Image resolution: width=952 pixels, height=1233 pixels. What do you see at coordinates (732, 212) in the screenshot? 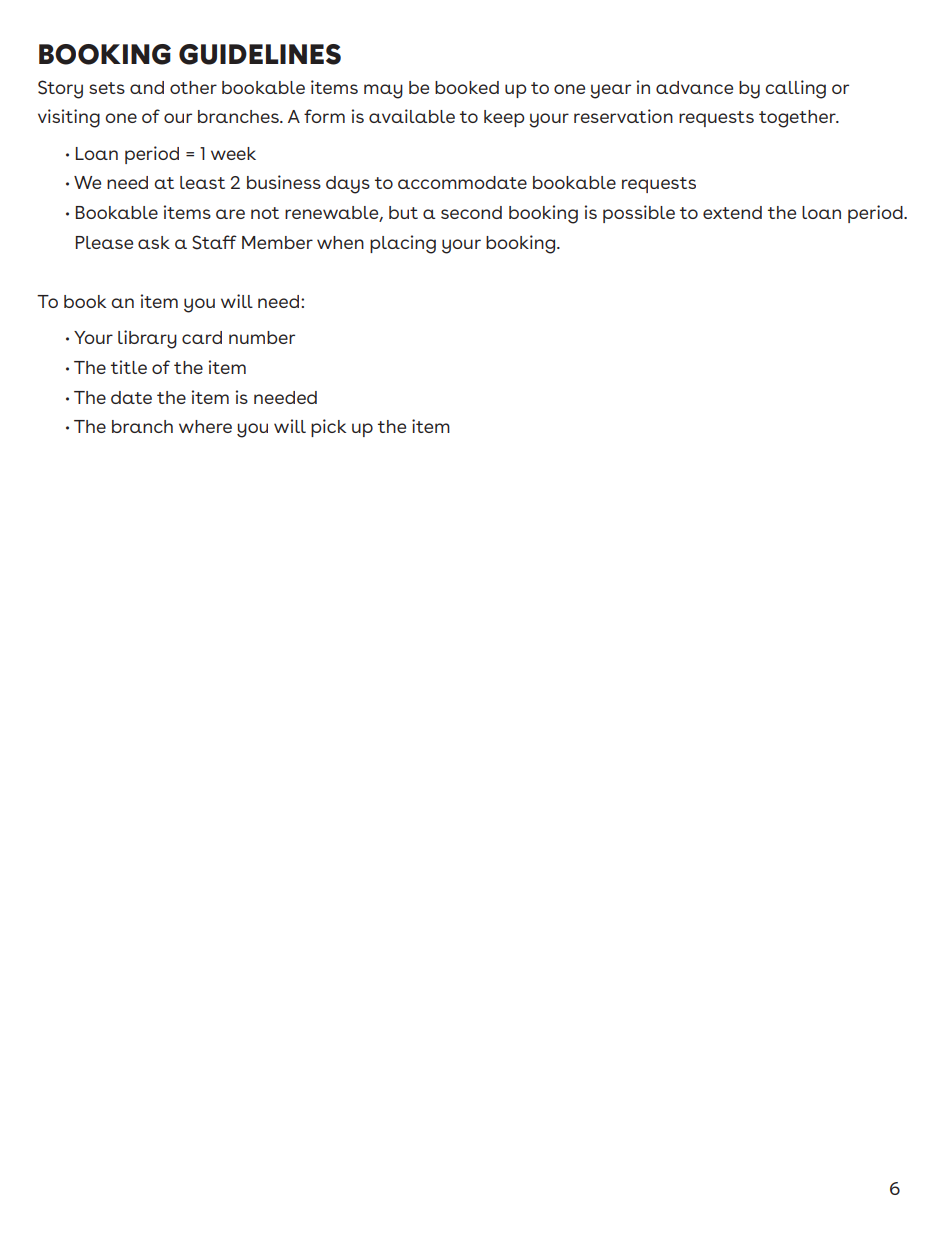
I see `extend` at bounding box center [732, 212].
